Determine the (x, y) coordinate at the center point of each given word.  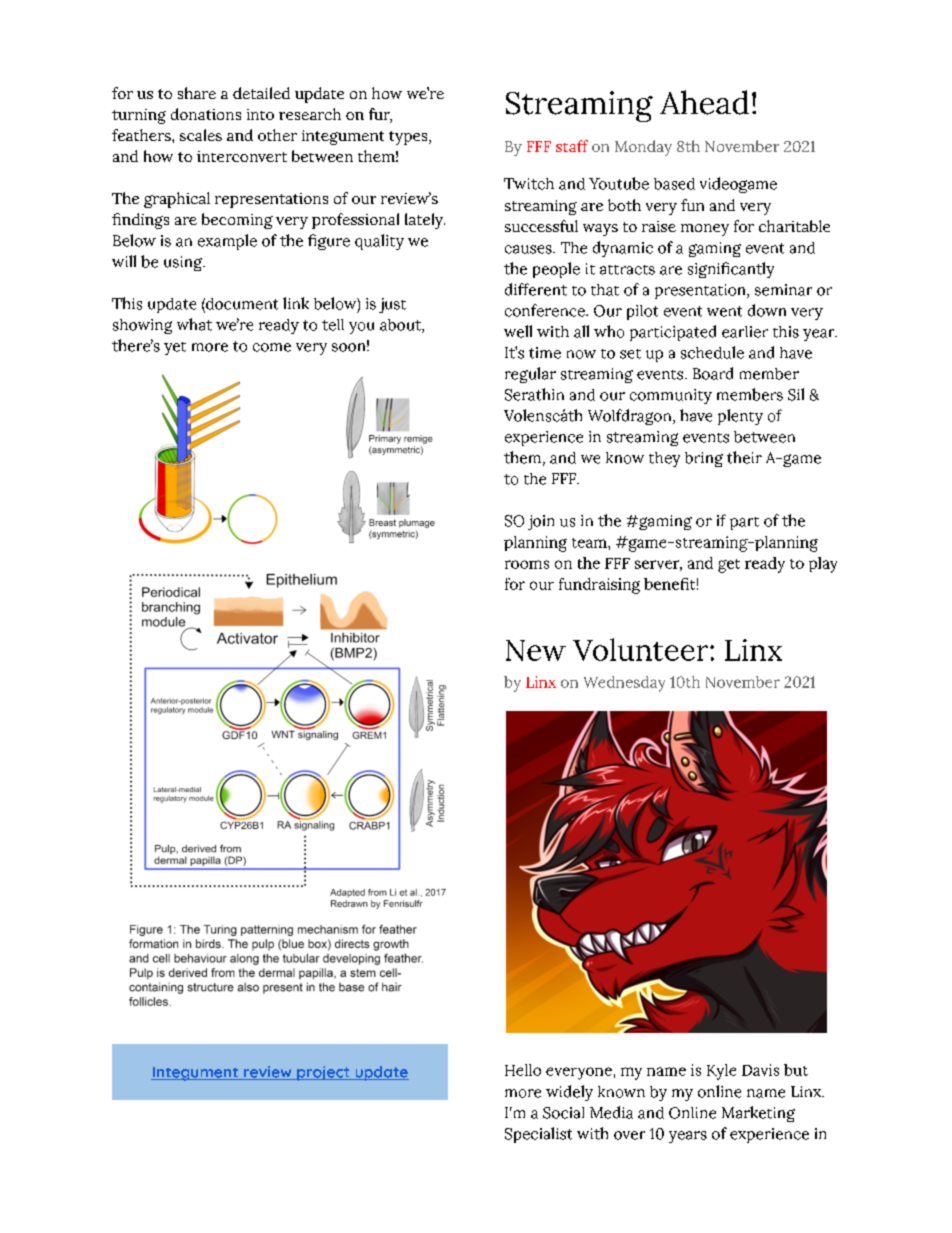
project (323, 1073)
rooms (527, 564)
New (536, 650)
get (729, 566)
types (409, 138)
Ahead (704, 102)
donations (206, 114)
